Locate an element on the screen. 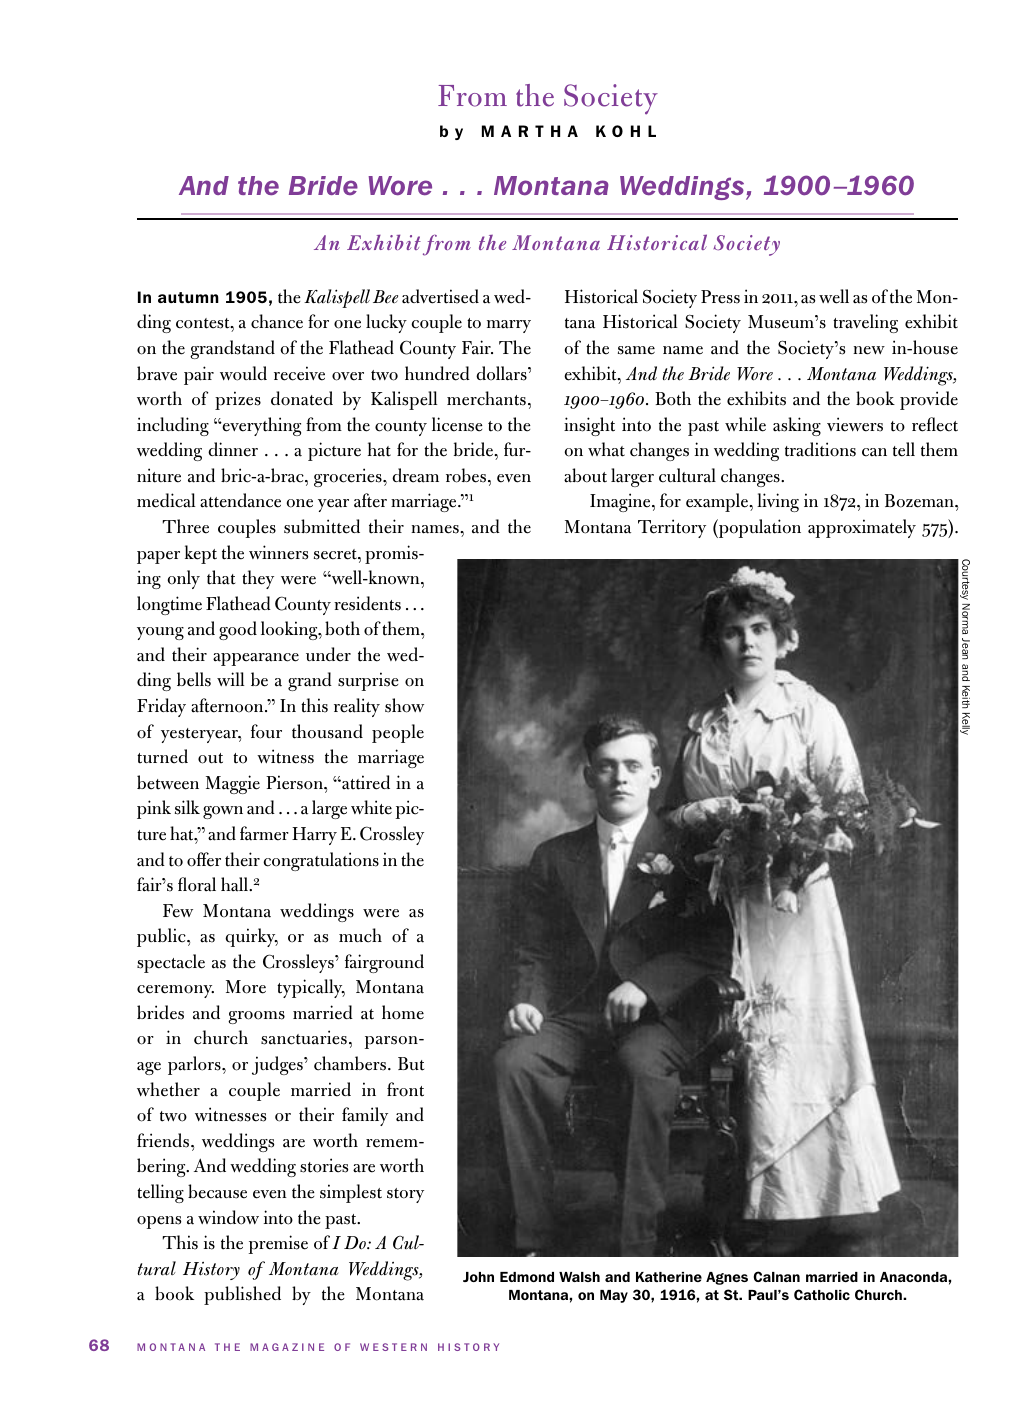 The width and height of the screenshot is (1035, 1414). Edmond is located at coordinates (527, 1277).
